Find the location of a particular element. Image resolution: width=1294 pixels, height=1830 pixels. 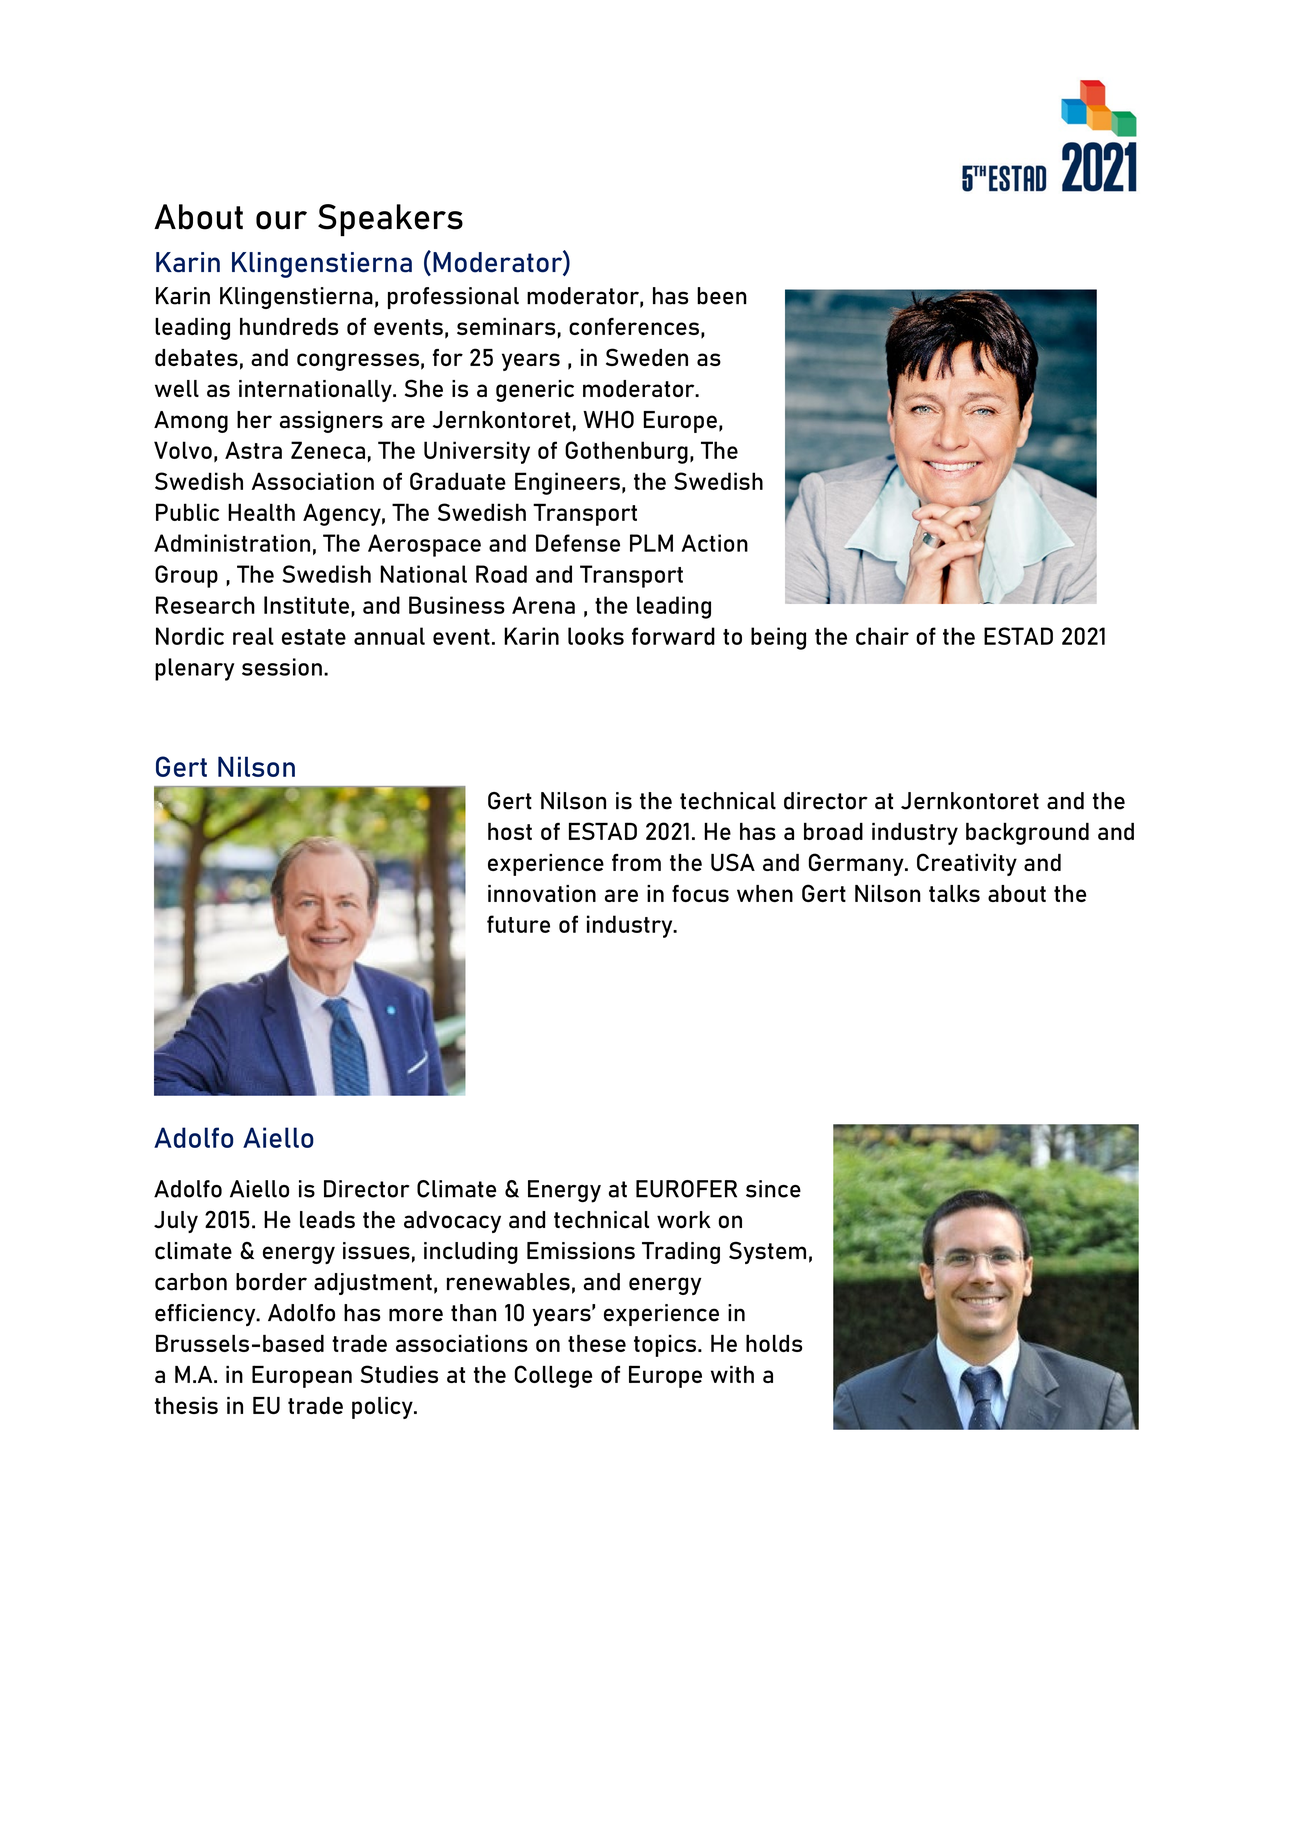

our is located at coordinates (281, 220).
